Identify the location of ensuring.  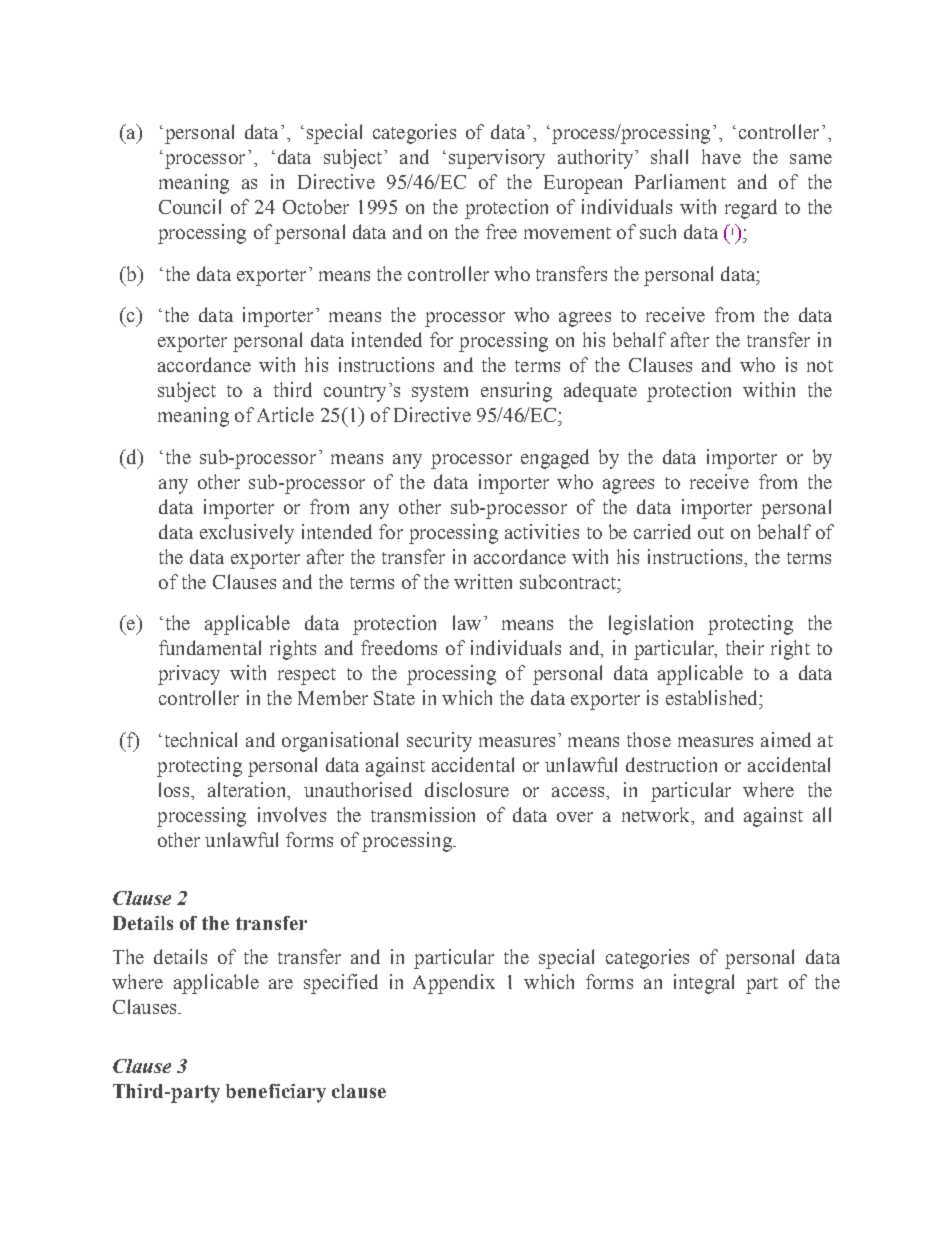
(516, 392).
